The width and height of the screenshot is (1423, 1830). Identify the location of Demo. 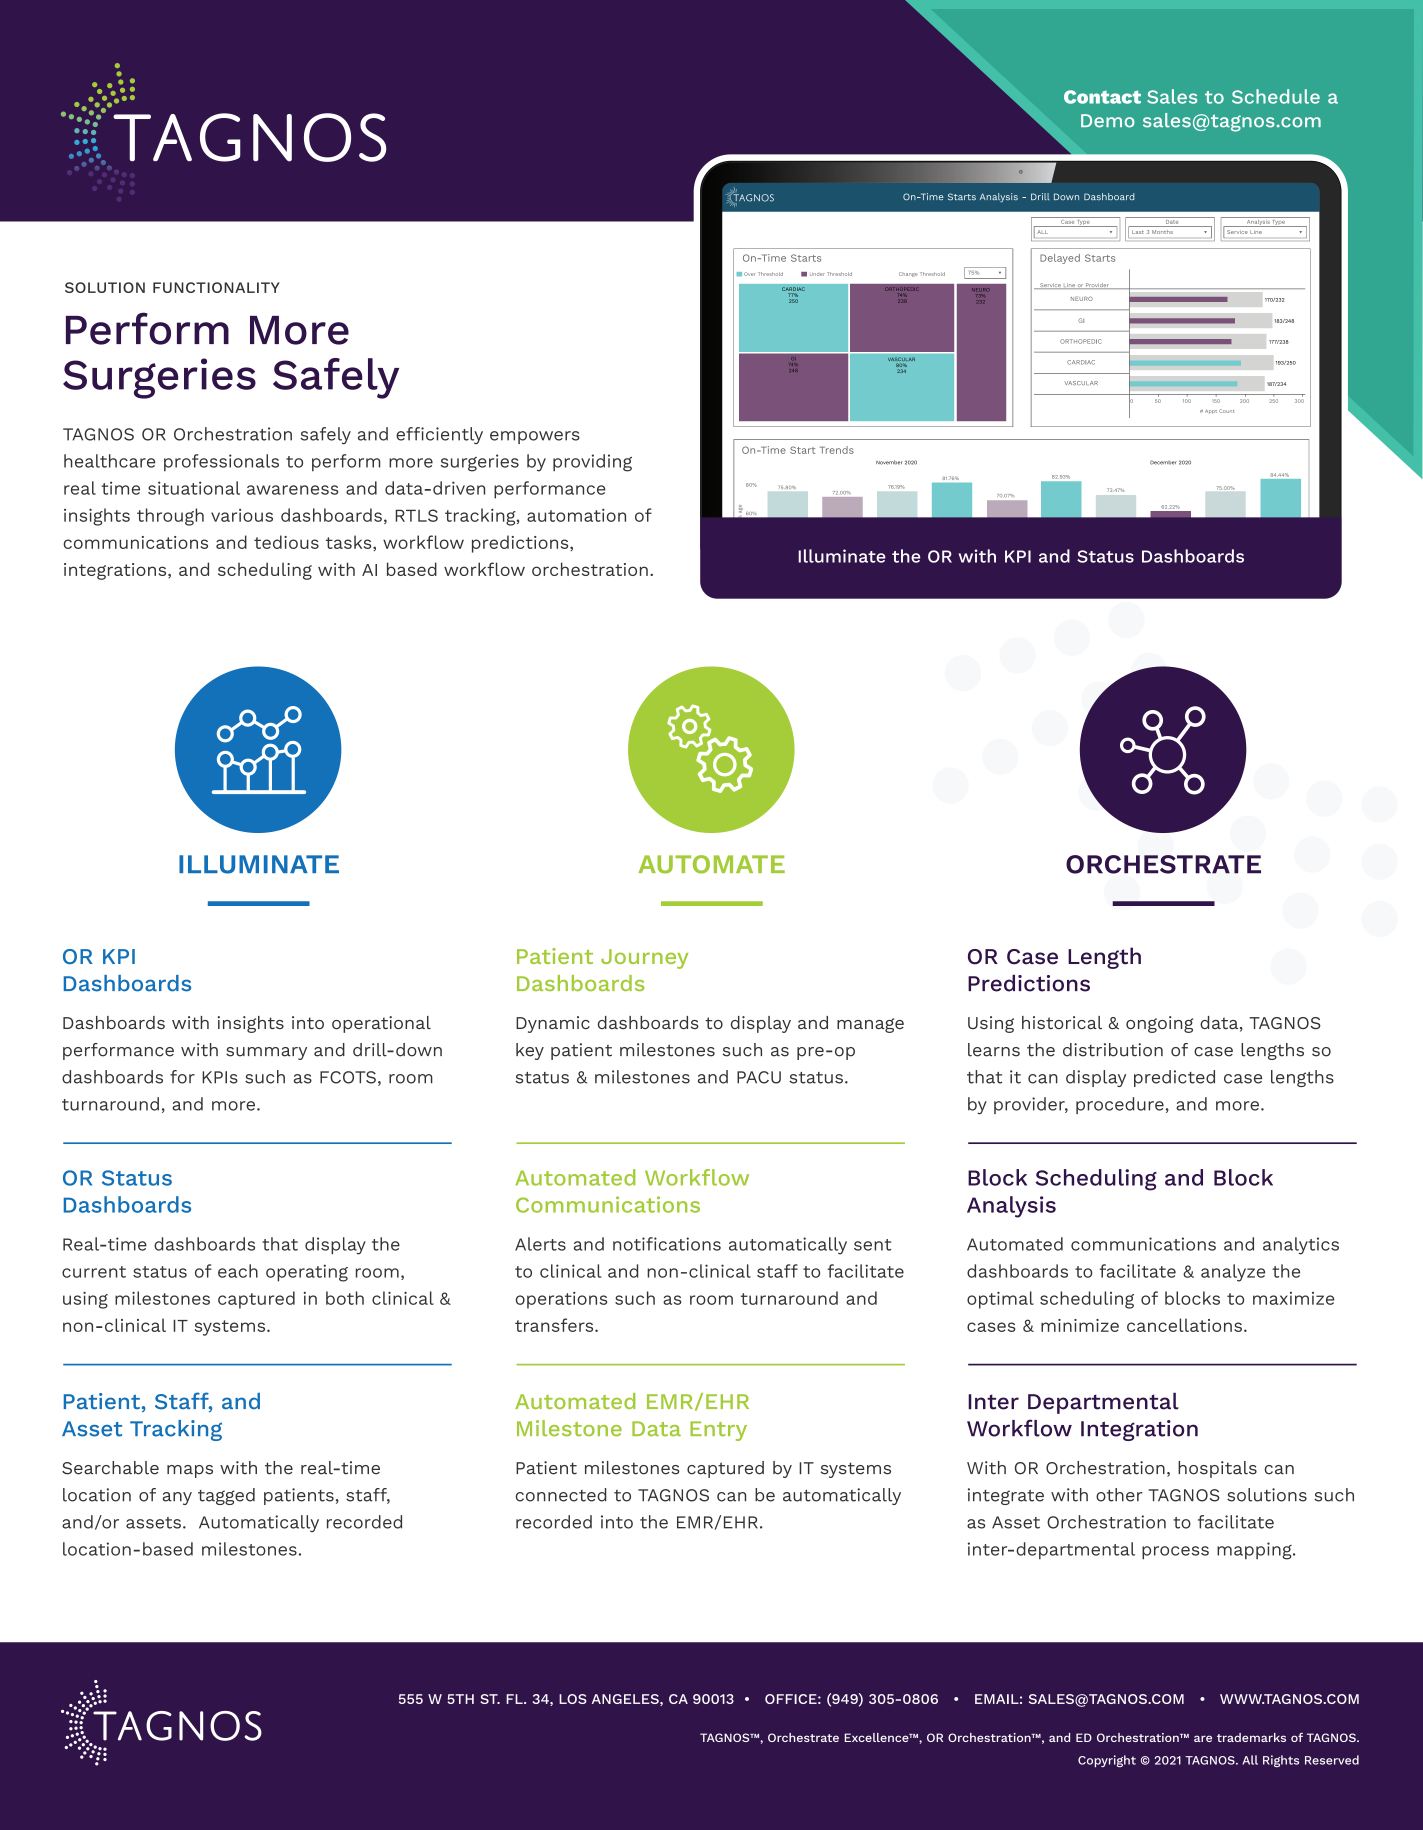
(1108, 121).
